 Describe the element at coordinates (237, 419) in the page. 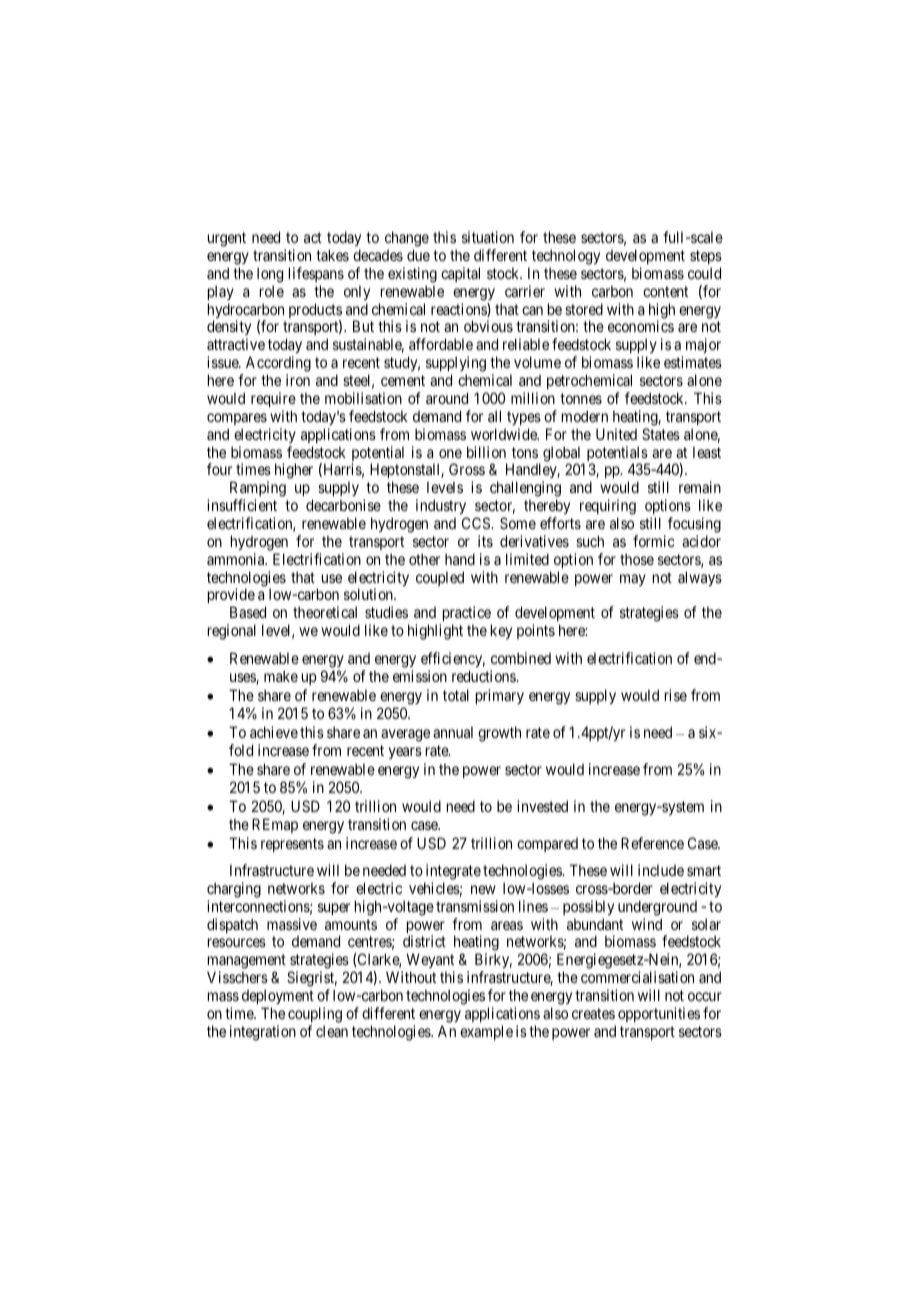

I see `compares` at that location.
